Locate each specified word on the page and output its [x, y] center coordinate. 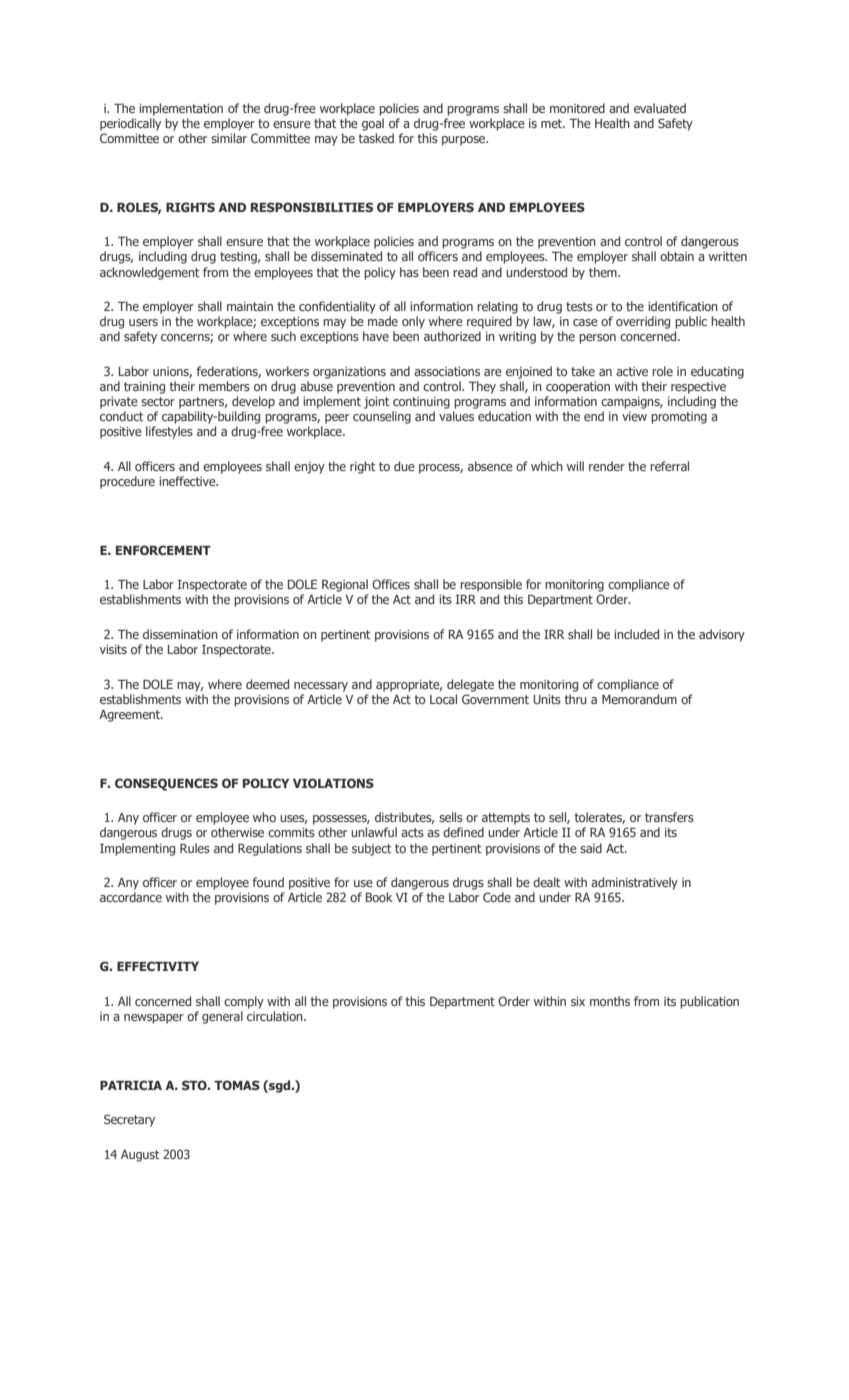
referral [669, 466]
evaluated [660, 108]
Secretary [129, 1120]
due [404, 466]
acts [412, 832]
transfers [669, 817]
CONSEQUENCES [166, 784]
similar [229, 138]
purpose [465, 141]
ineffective [188, 481]
